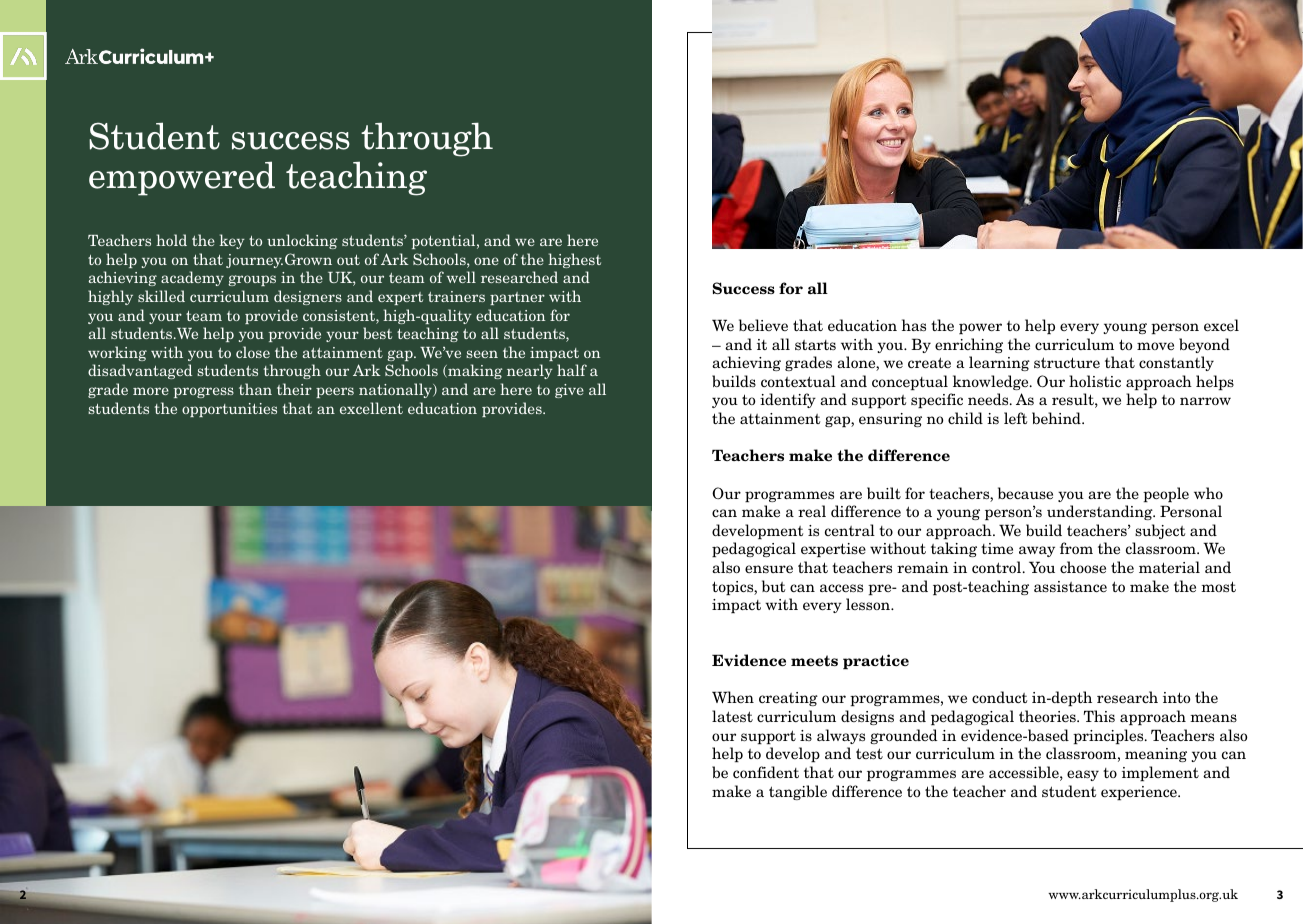 Image resolution: width=1303 pixels, height=924 pixels. Describe the element at coordinates (788, 400) in the page. I see `identify` at that location.
